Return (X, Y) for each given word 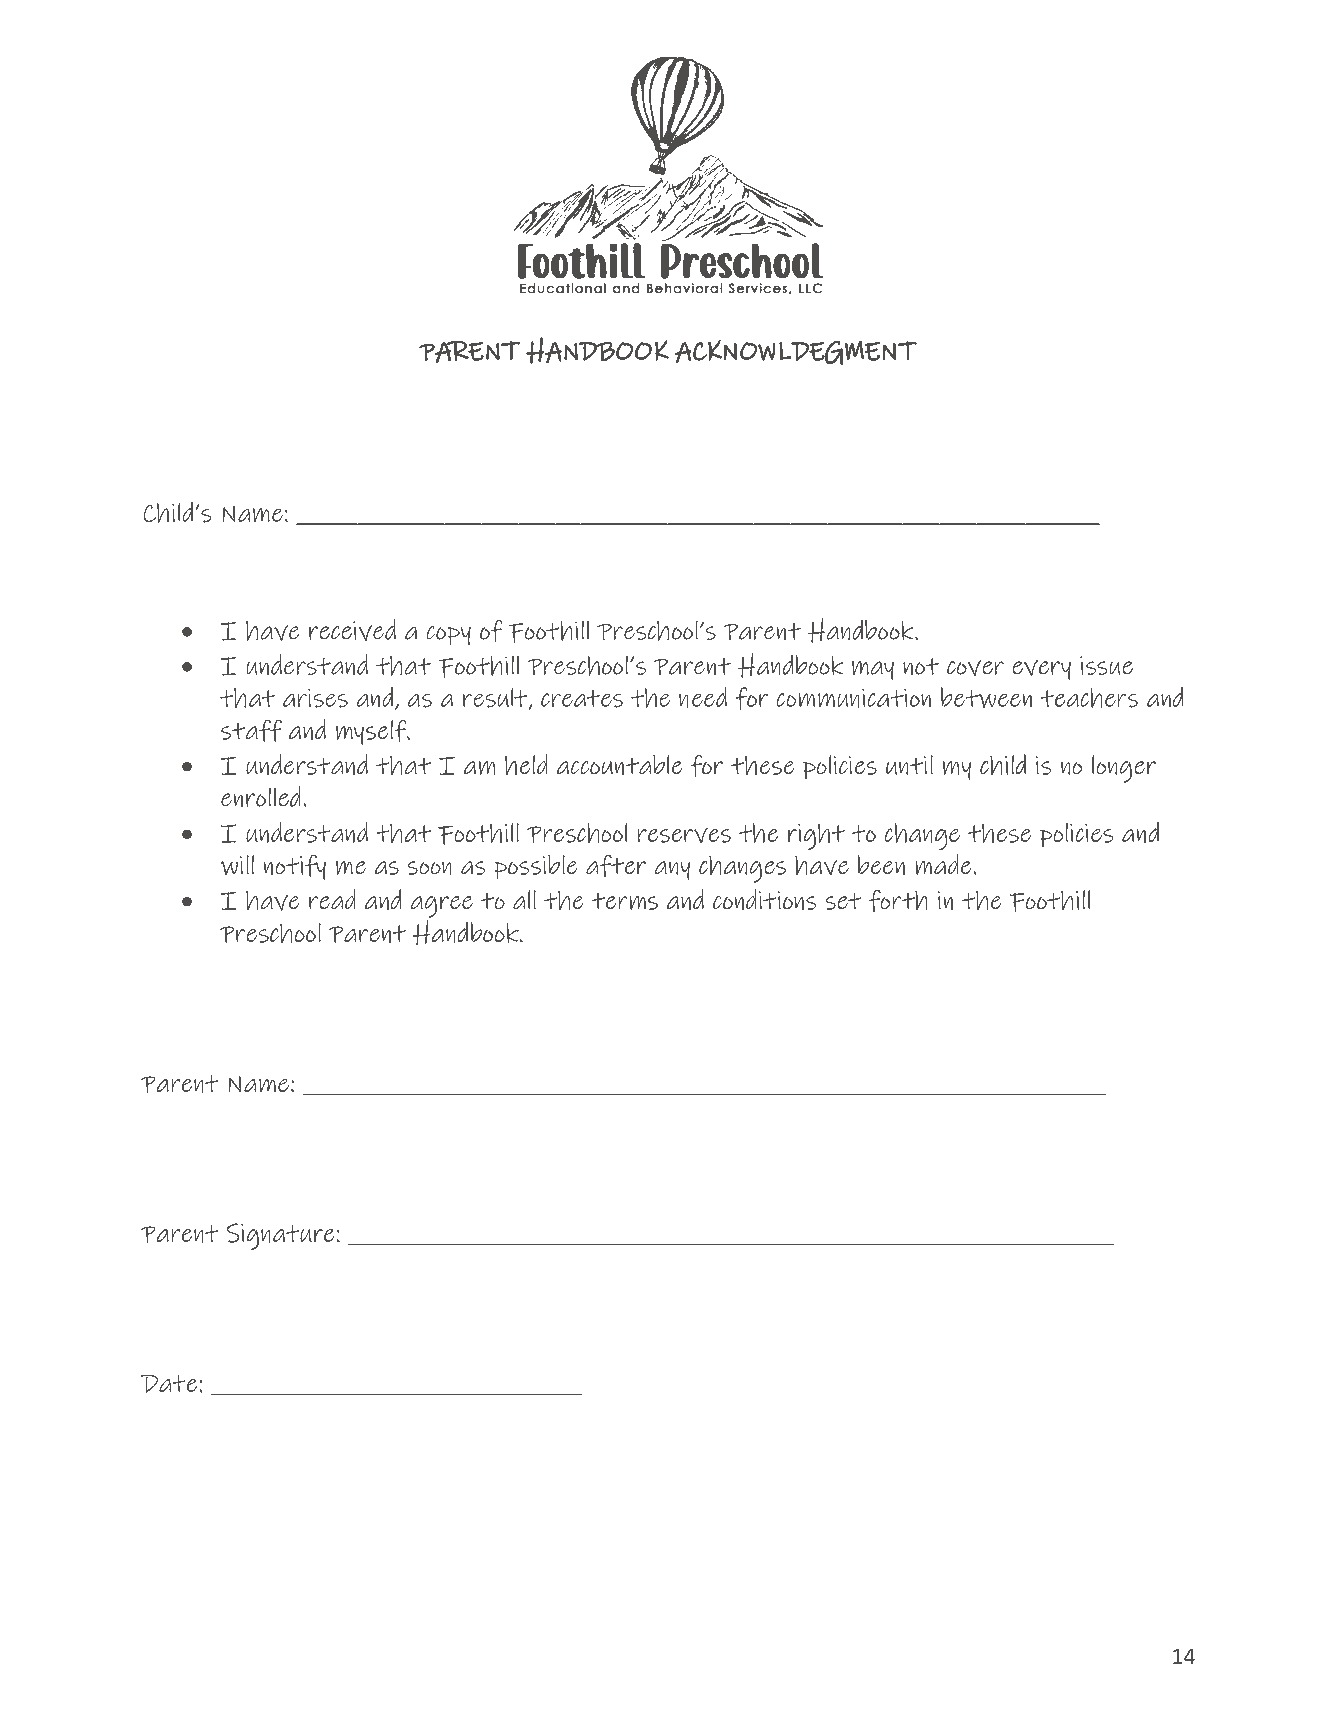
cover (975, 668)
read (332, 899)
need (703, 697)
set (843, 901)
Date (170, 1384)
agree (442, 907)
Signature (280, 1237)
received (352, 630)
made (943, 864)
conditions (765, 899)
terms (625, 901)
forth (898, 900)
